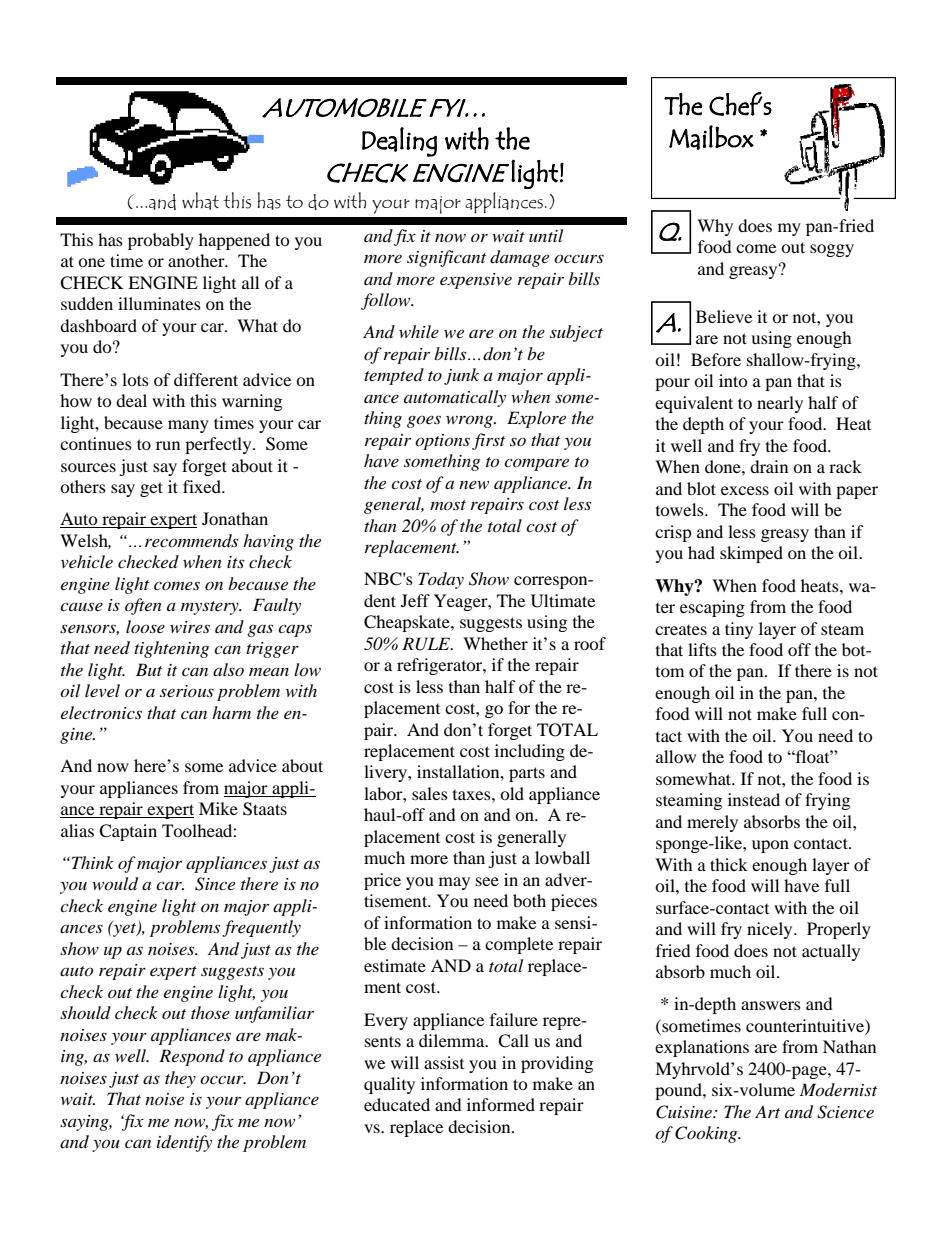 The height and width of the screenshot is (1233, 952). Describe the element at coordinates (446, 258) in the screenshot. I see `significant` at that location.
